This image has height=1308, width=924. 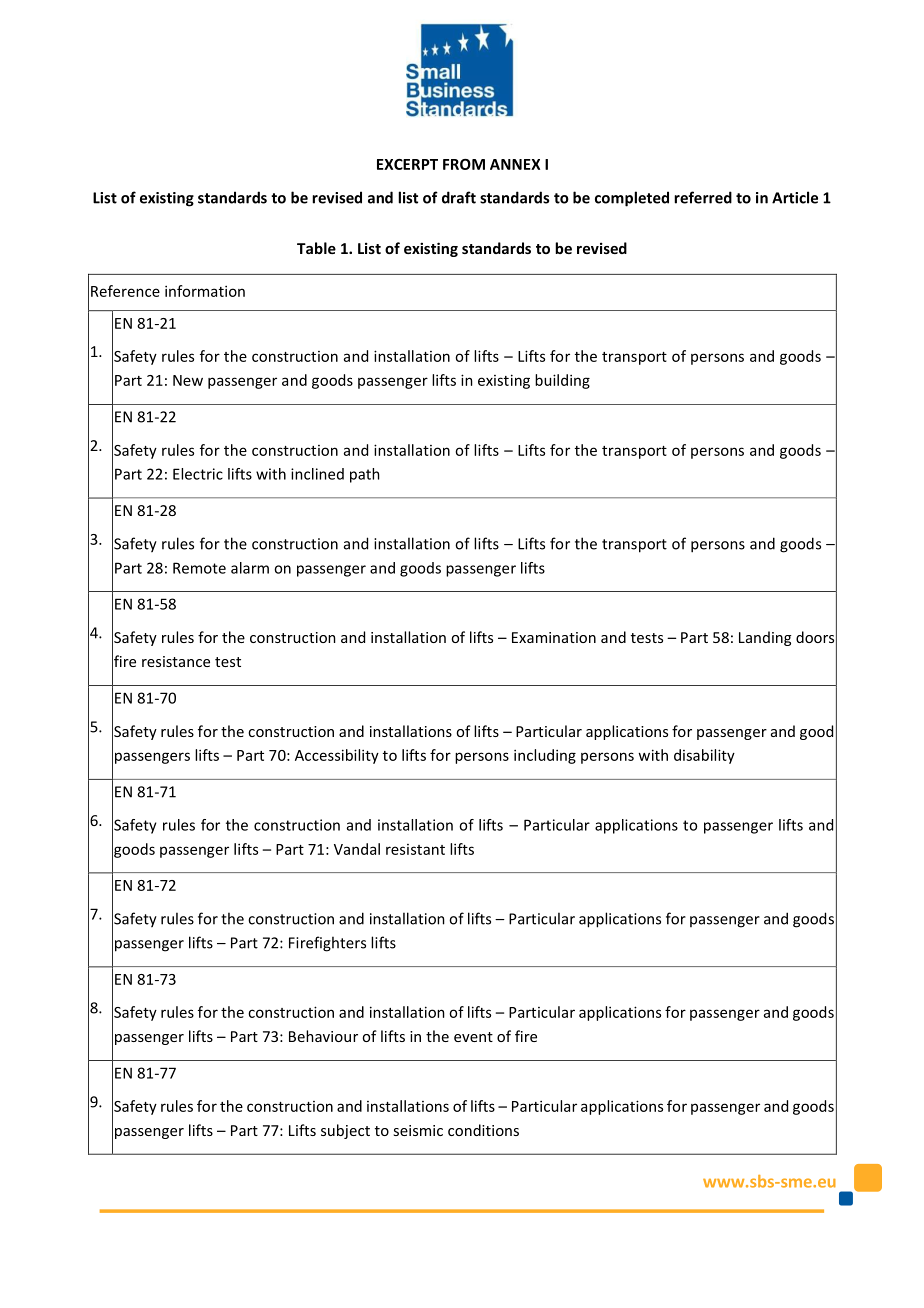 I want to click on Examination, so click(x=554, y=637).
